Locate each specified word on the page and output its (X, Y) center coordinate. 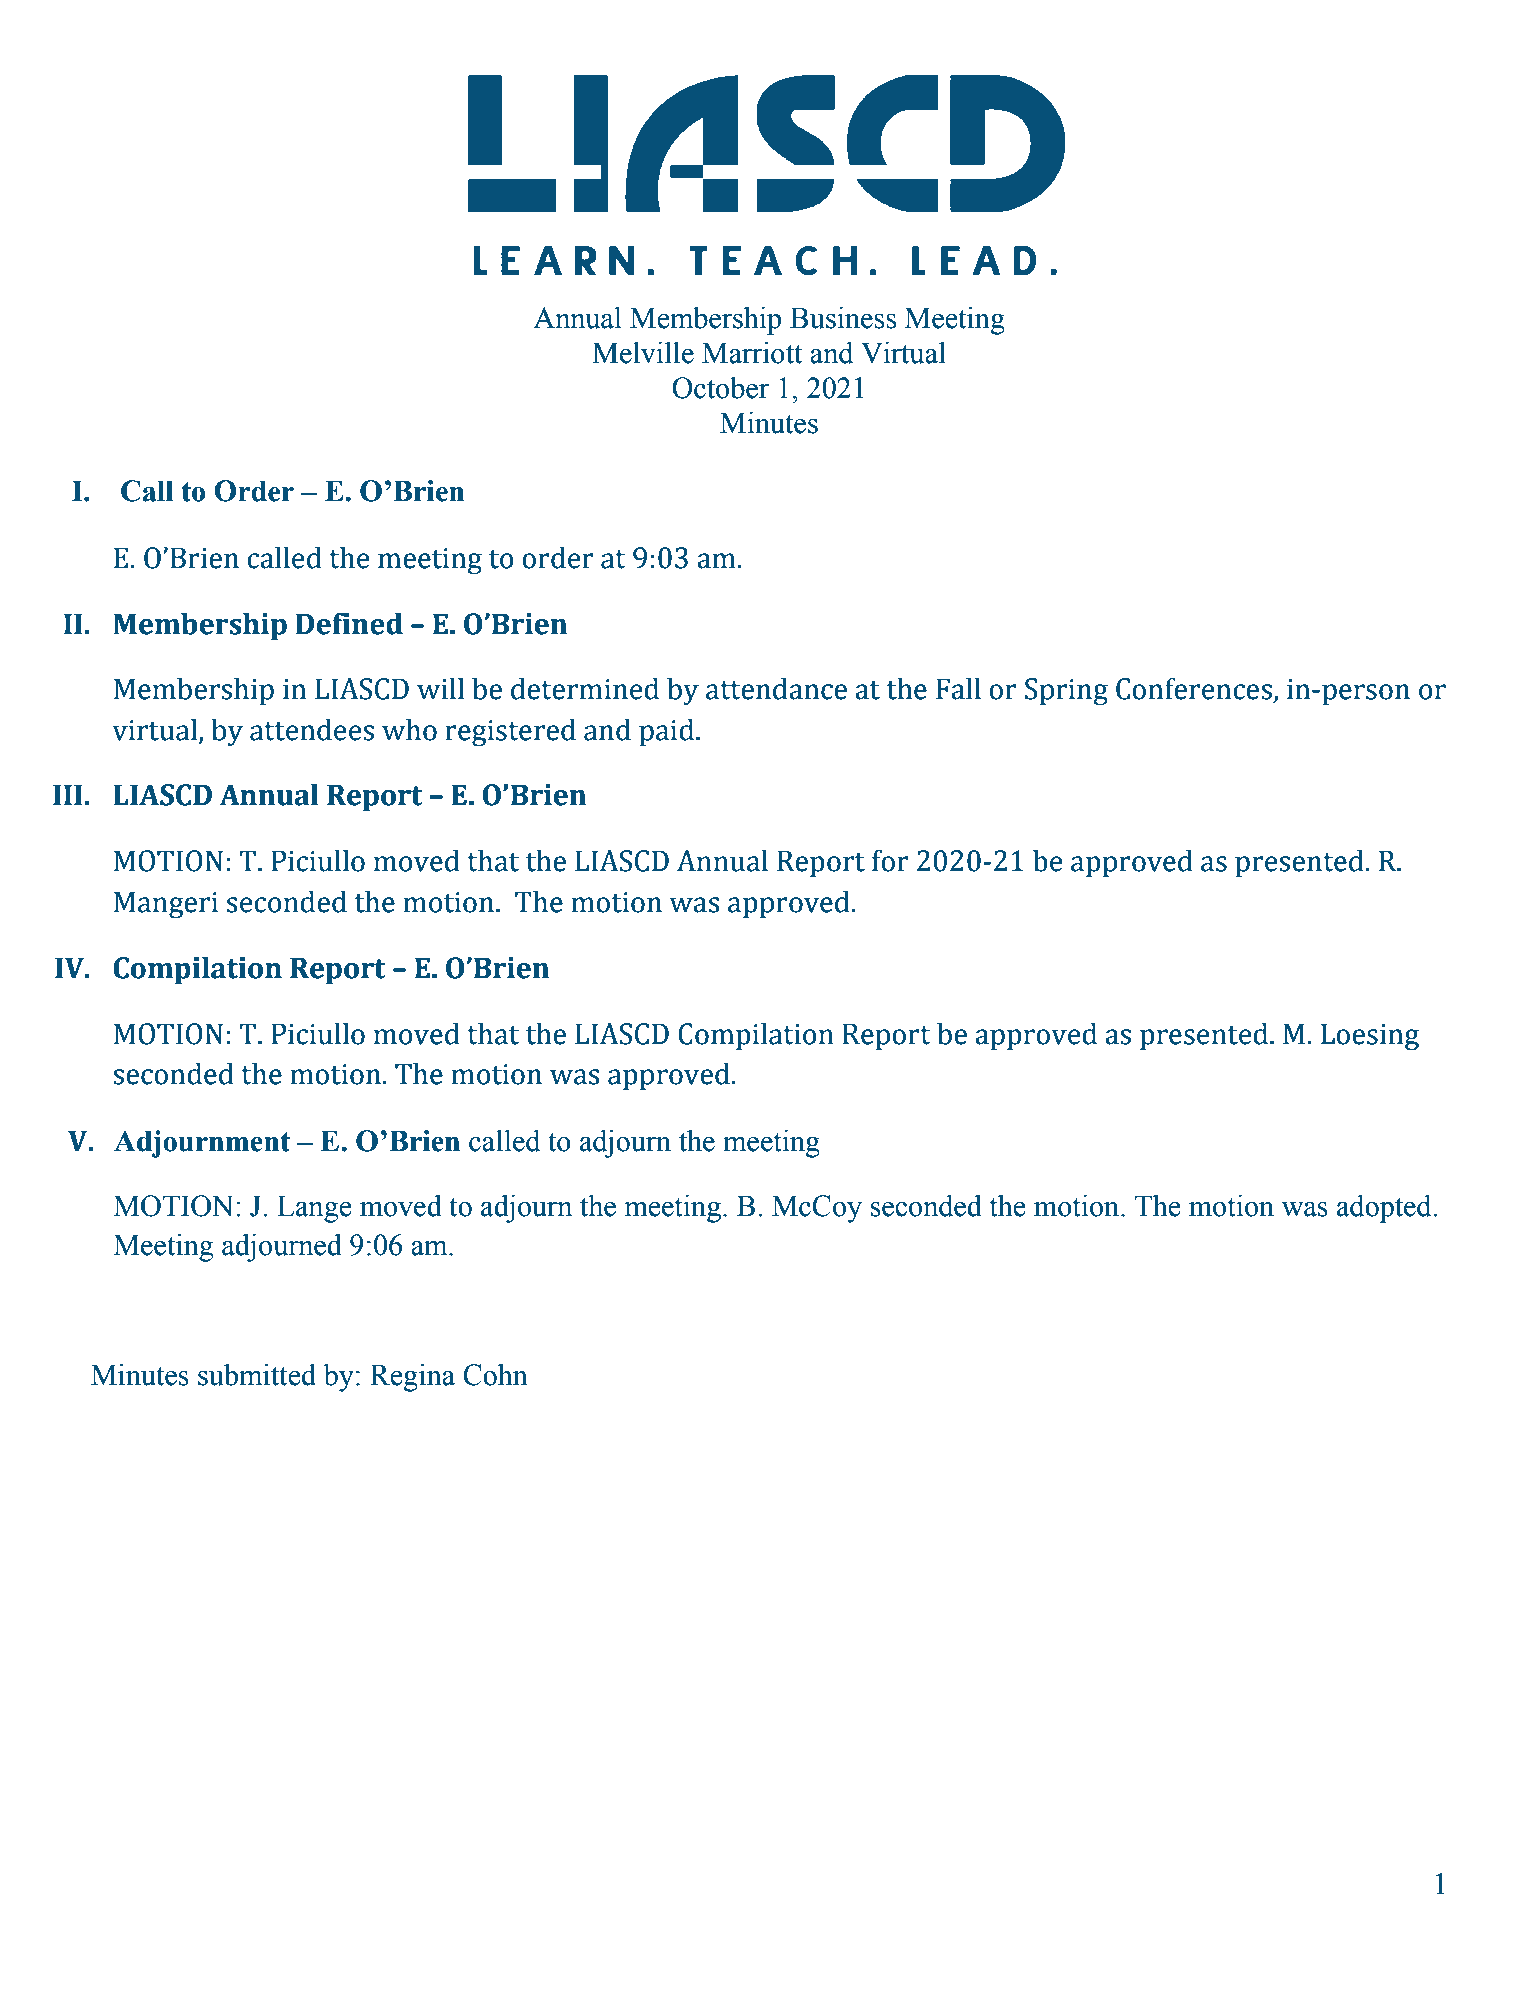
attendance (776, 688)
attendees (312, 729)
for (890, 860)
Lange (314, 1209)
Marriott (752, 353)
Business (843, 318)
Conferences (1194, 688)
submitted (257, 1375)
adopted (1385, 1209)
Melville (643, 353)
